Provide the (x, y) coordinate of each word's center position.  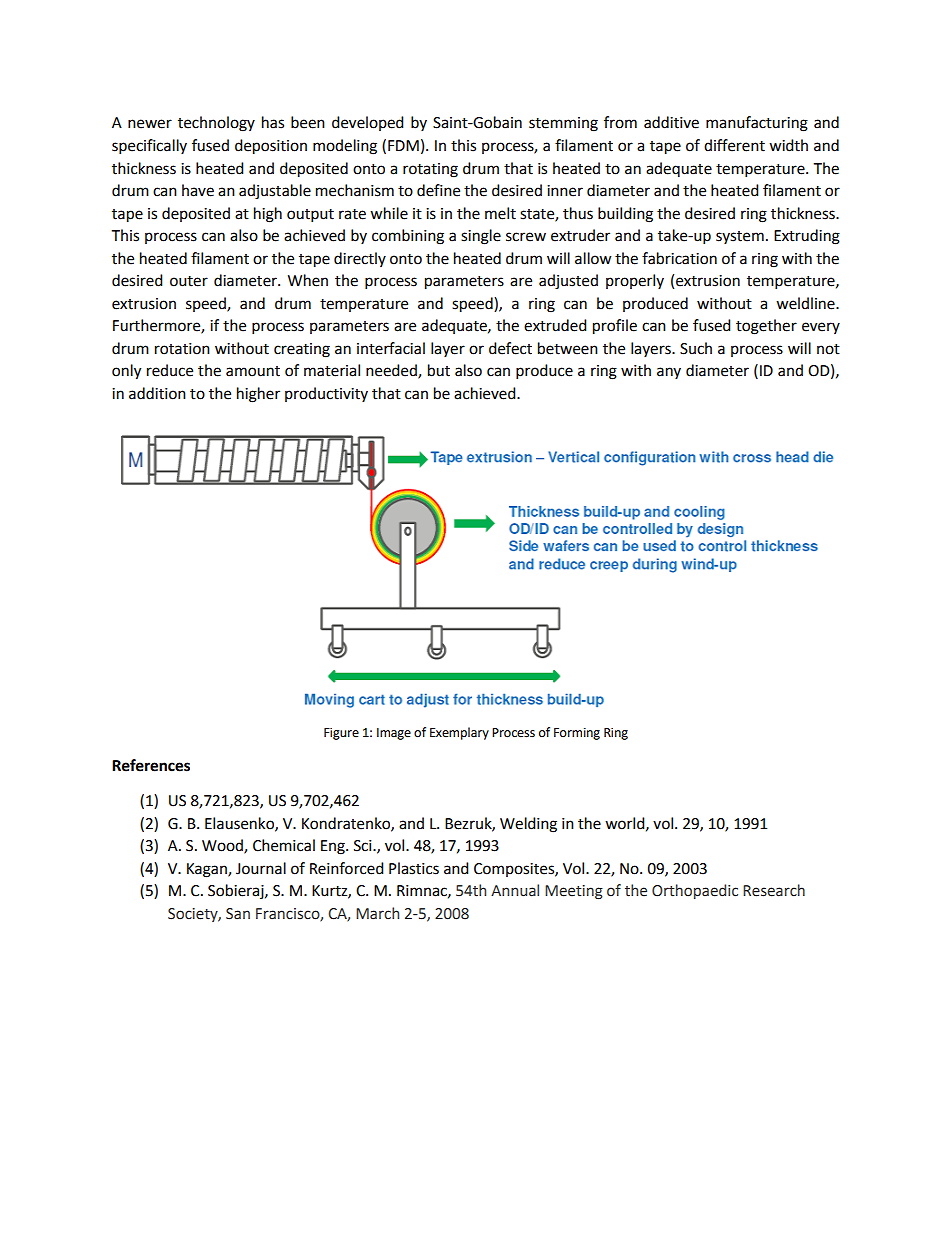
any (669, 373)
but (439, 370)
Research (774, 890)
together (766, 327)
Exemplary (459, 733)
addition (157, 393)
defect (510, 348)
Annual (515, 890)
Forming (577, 734)
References (151, 765)
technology (216, 124)
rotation (182, 349)
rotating (430, 170)
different (734, 145)
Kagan (208, 870)
